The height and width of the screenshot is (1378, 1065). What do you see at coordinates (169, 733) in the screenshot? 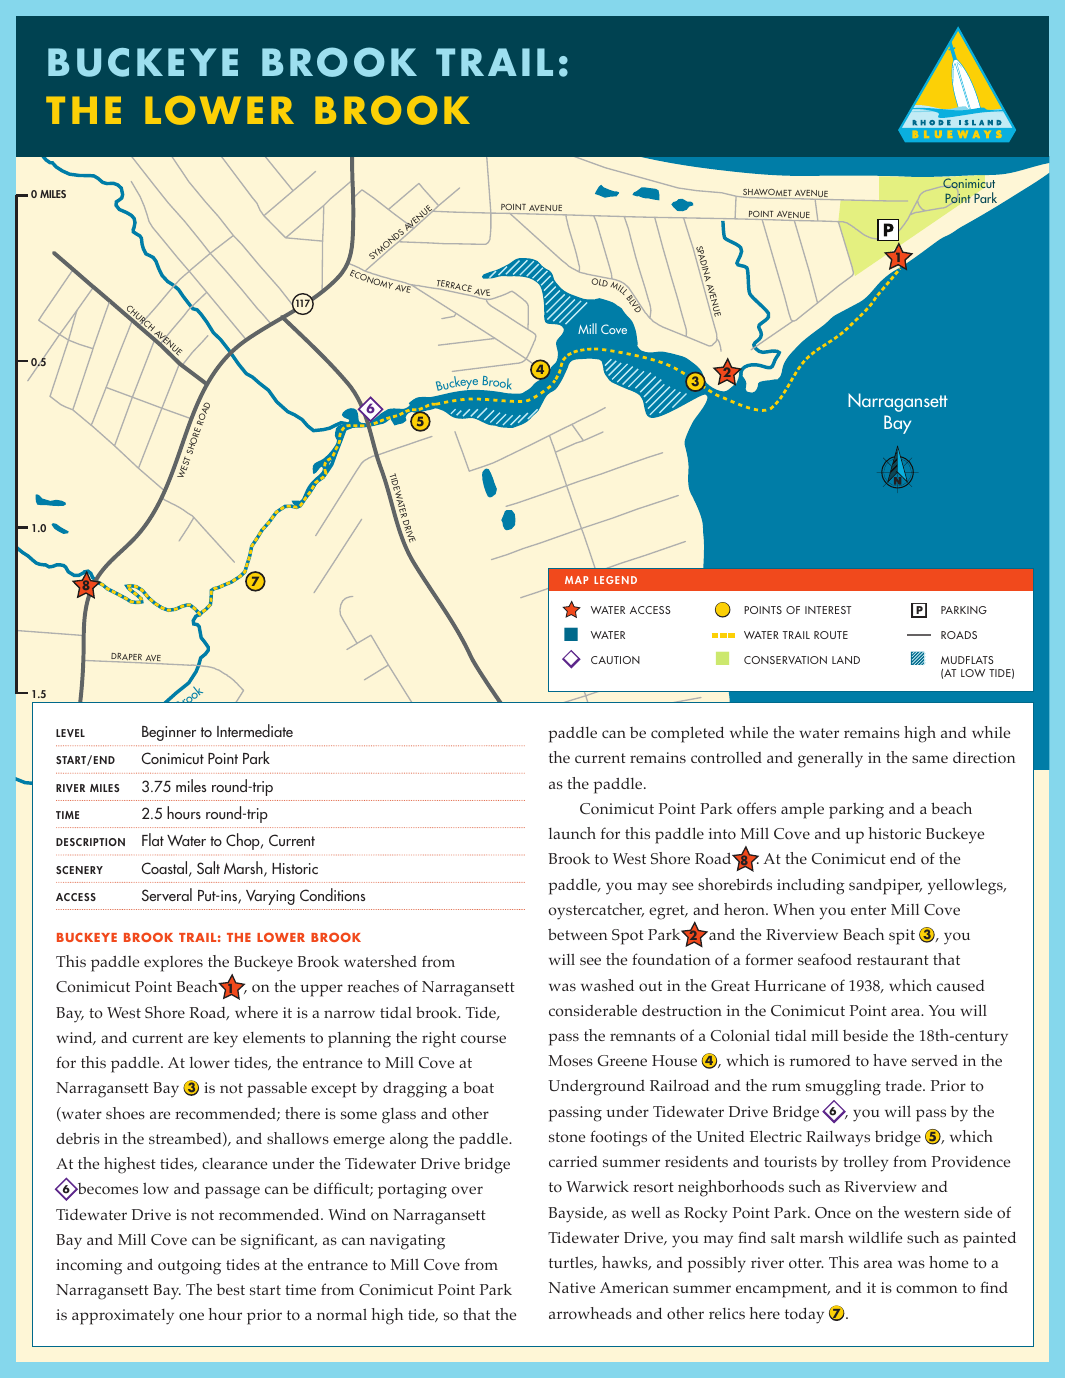
I see `Beginner` at bounding box center [169, 733].
